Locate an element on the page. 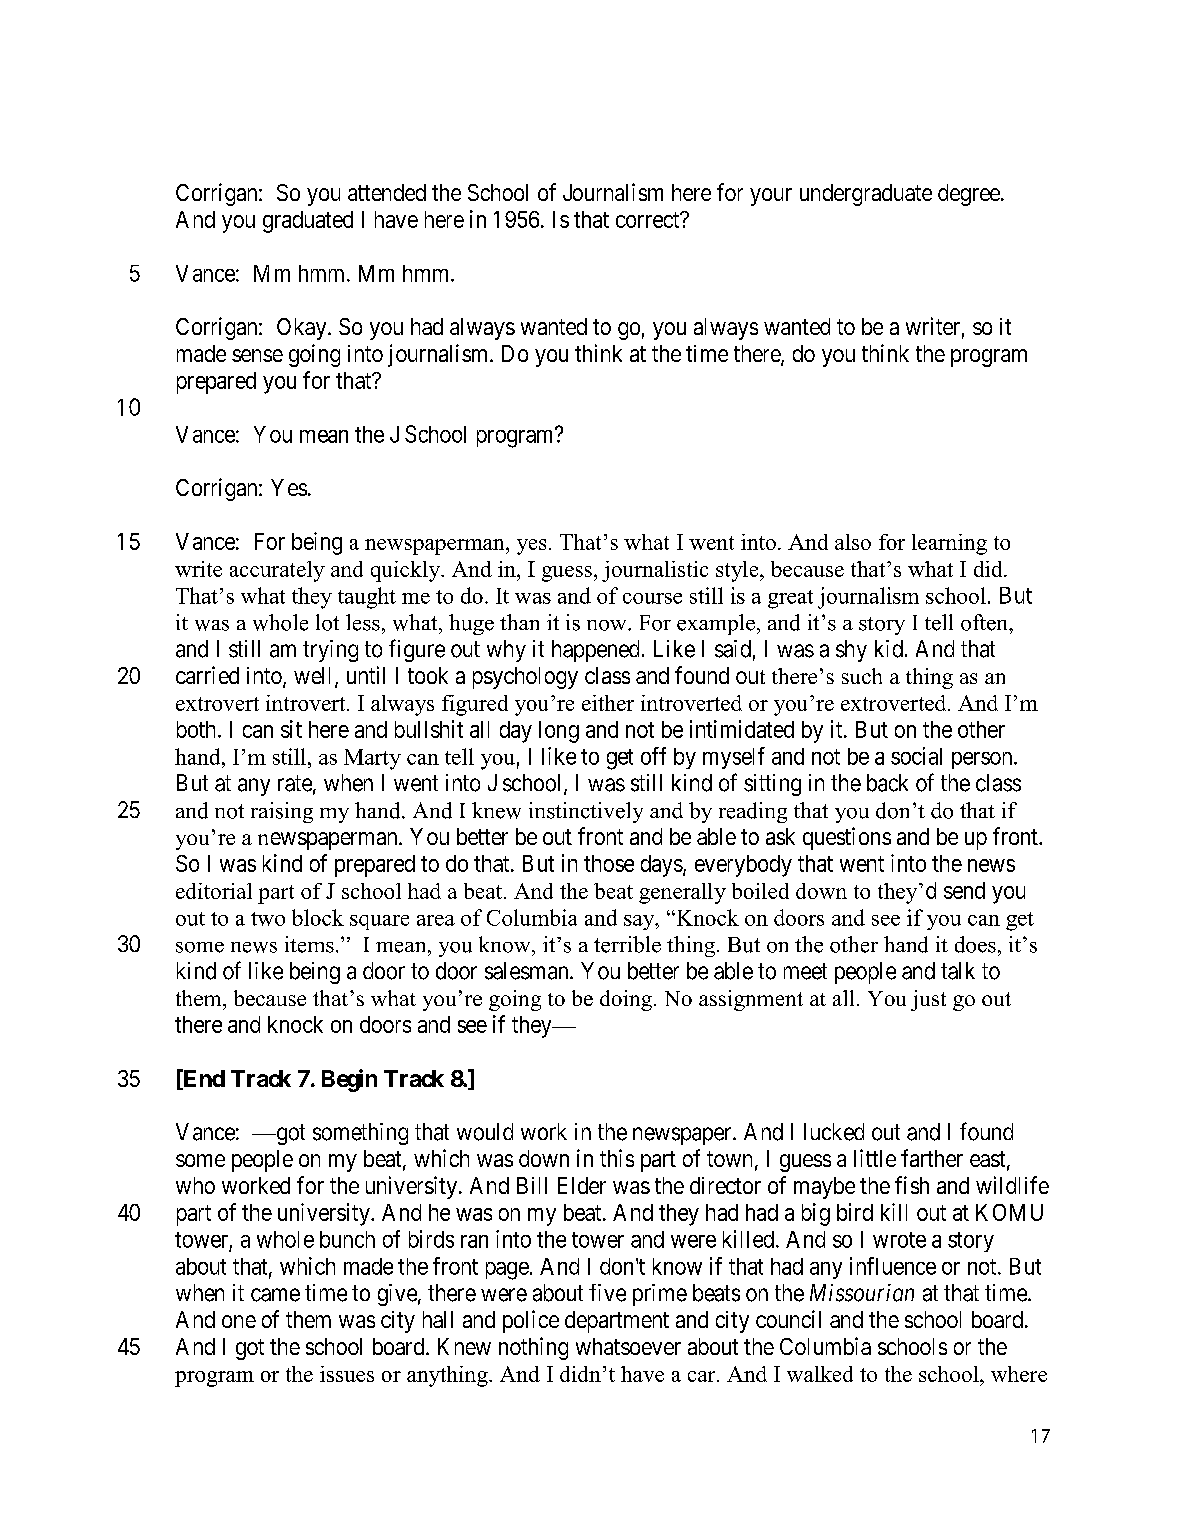 This page has width=1190, height=1540. send is located at coordinates (964, 890).
